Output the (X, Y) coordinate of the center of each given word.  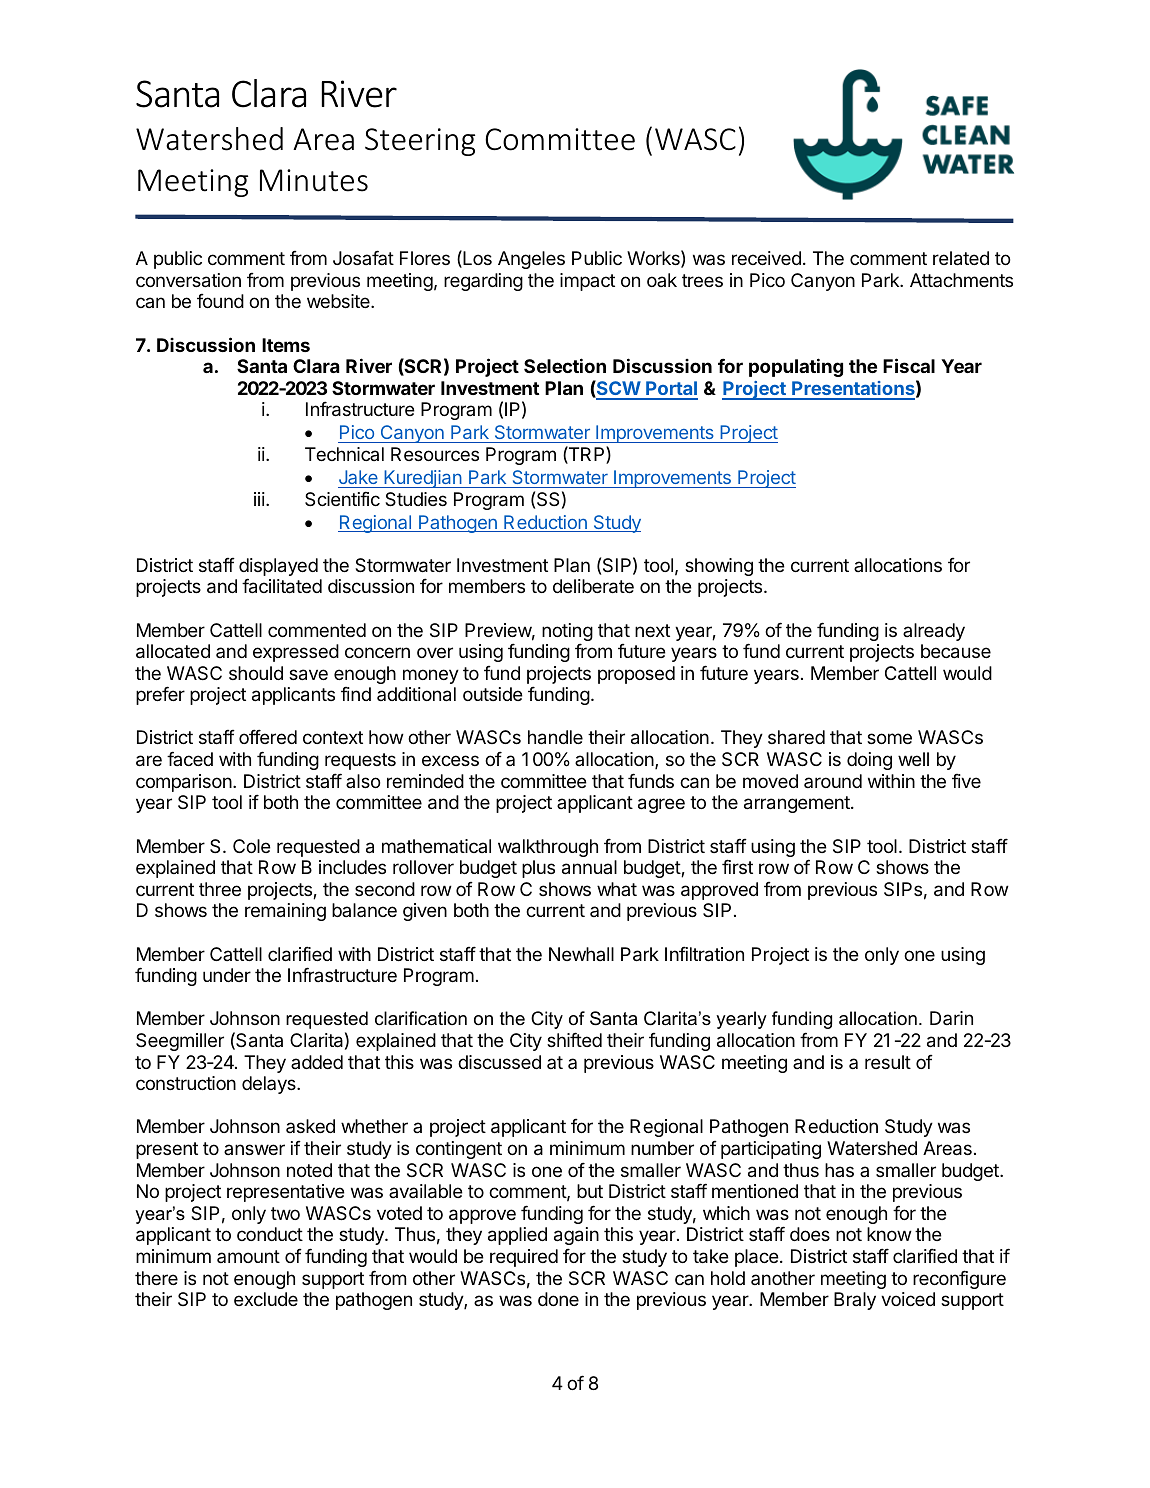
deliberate (593, 586)
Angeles (531, 260)
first (737, 866)
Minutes (314, 180)
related (961, 258)
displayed (278, 568)
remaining (285, 912)
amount (248, 1256)
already (934, 632)
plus (538, 869)
